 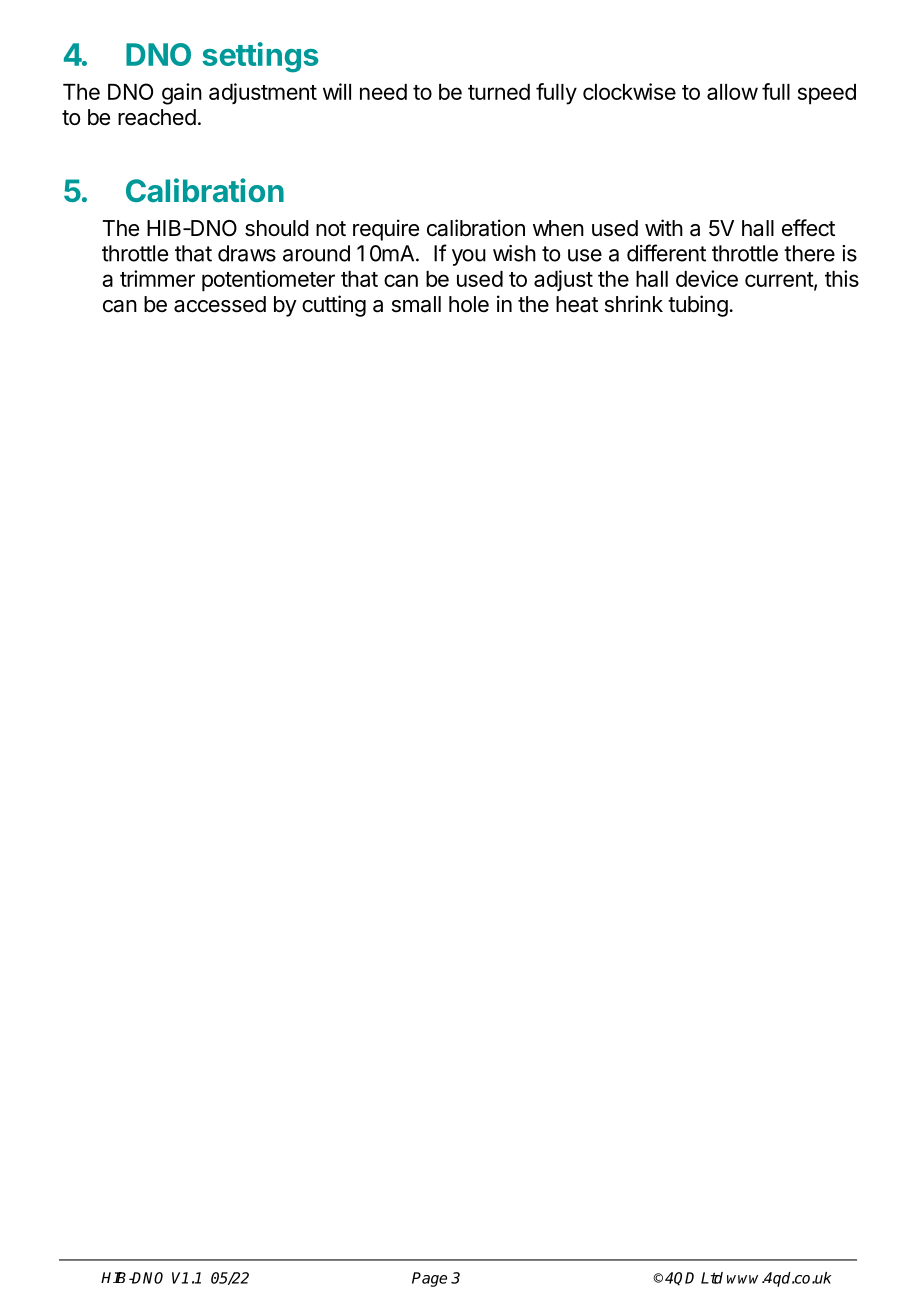 I want to click on turned, so click(x=499, y=92).
